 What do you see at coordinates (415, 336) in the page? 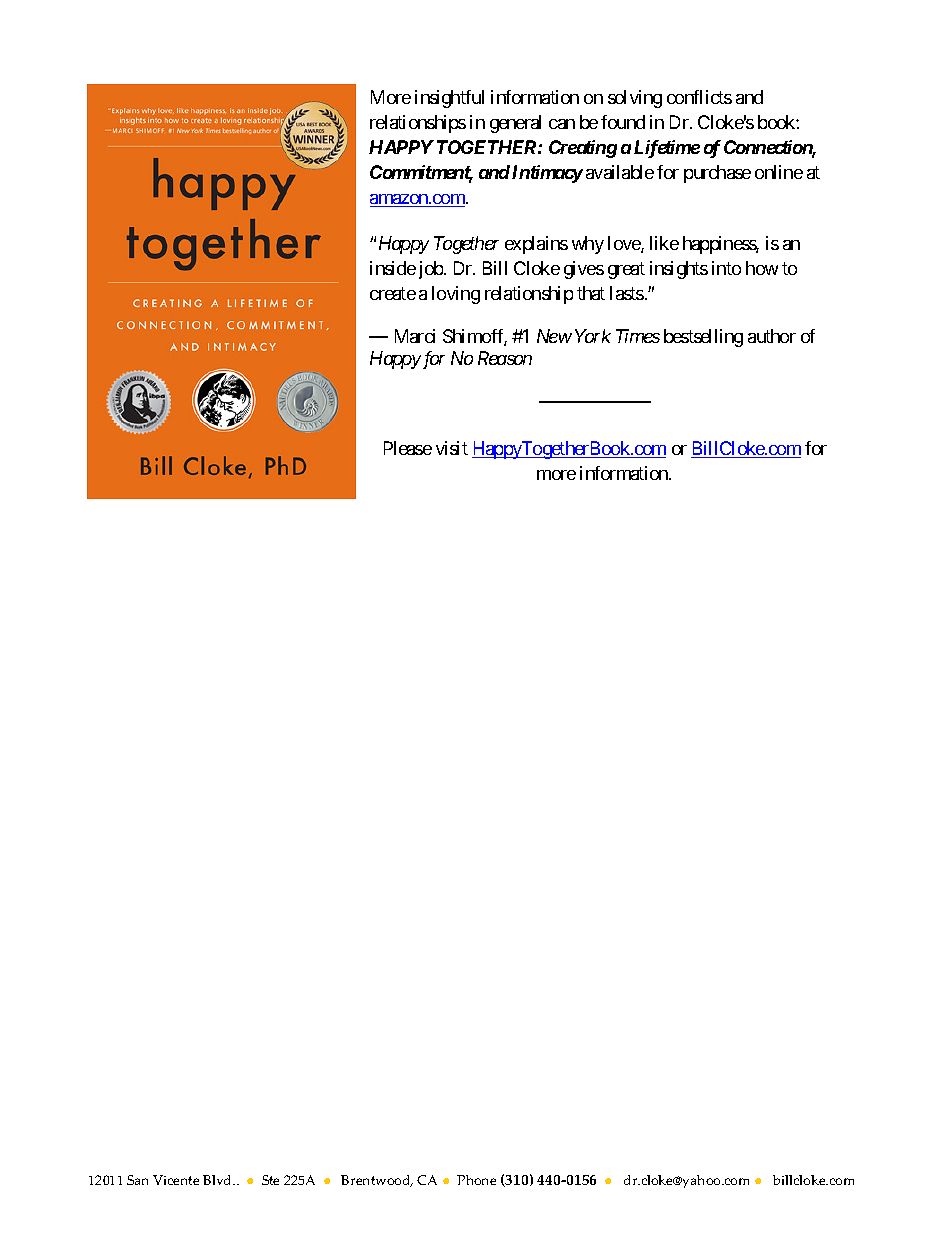
I see `Marci` at bounding box center [415, 336].
